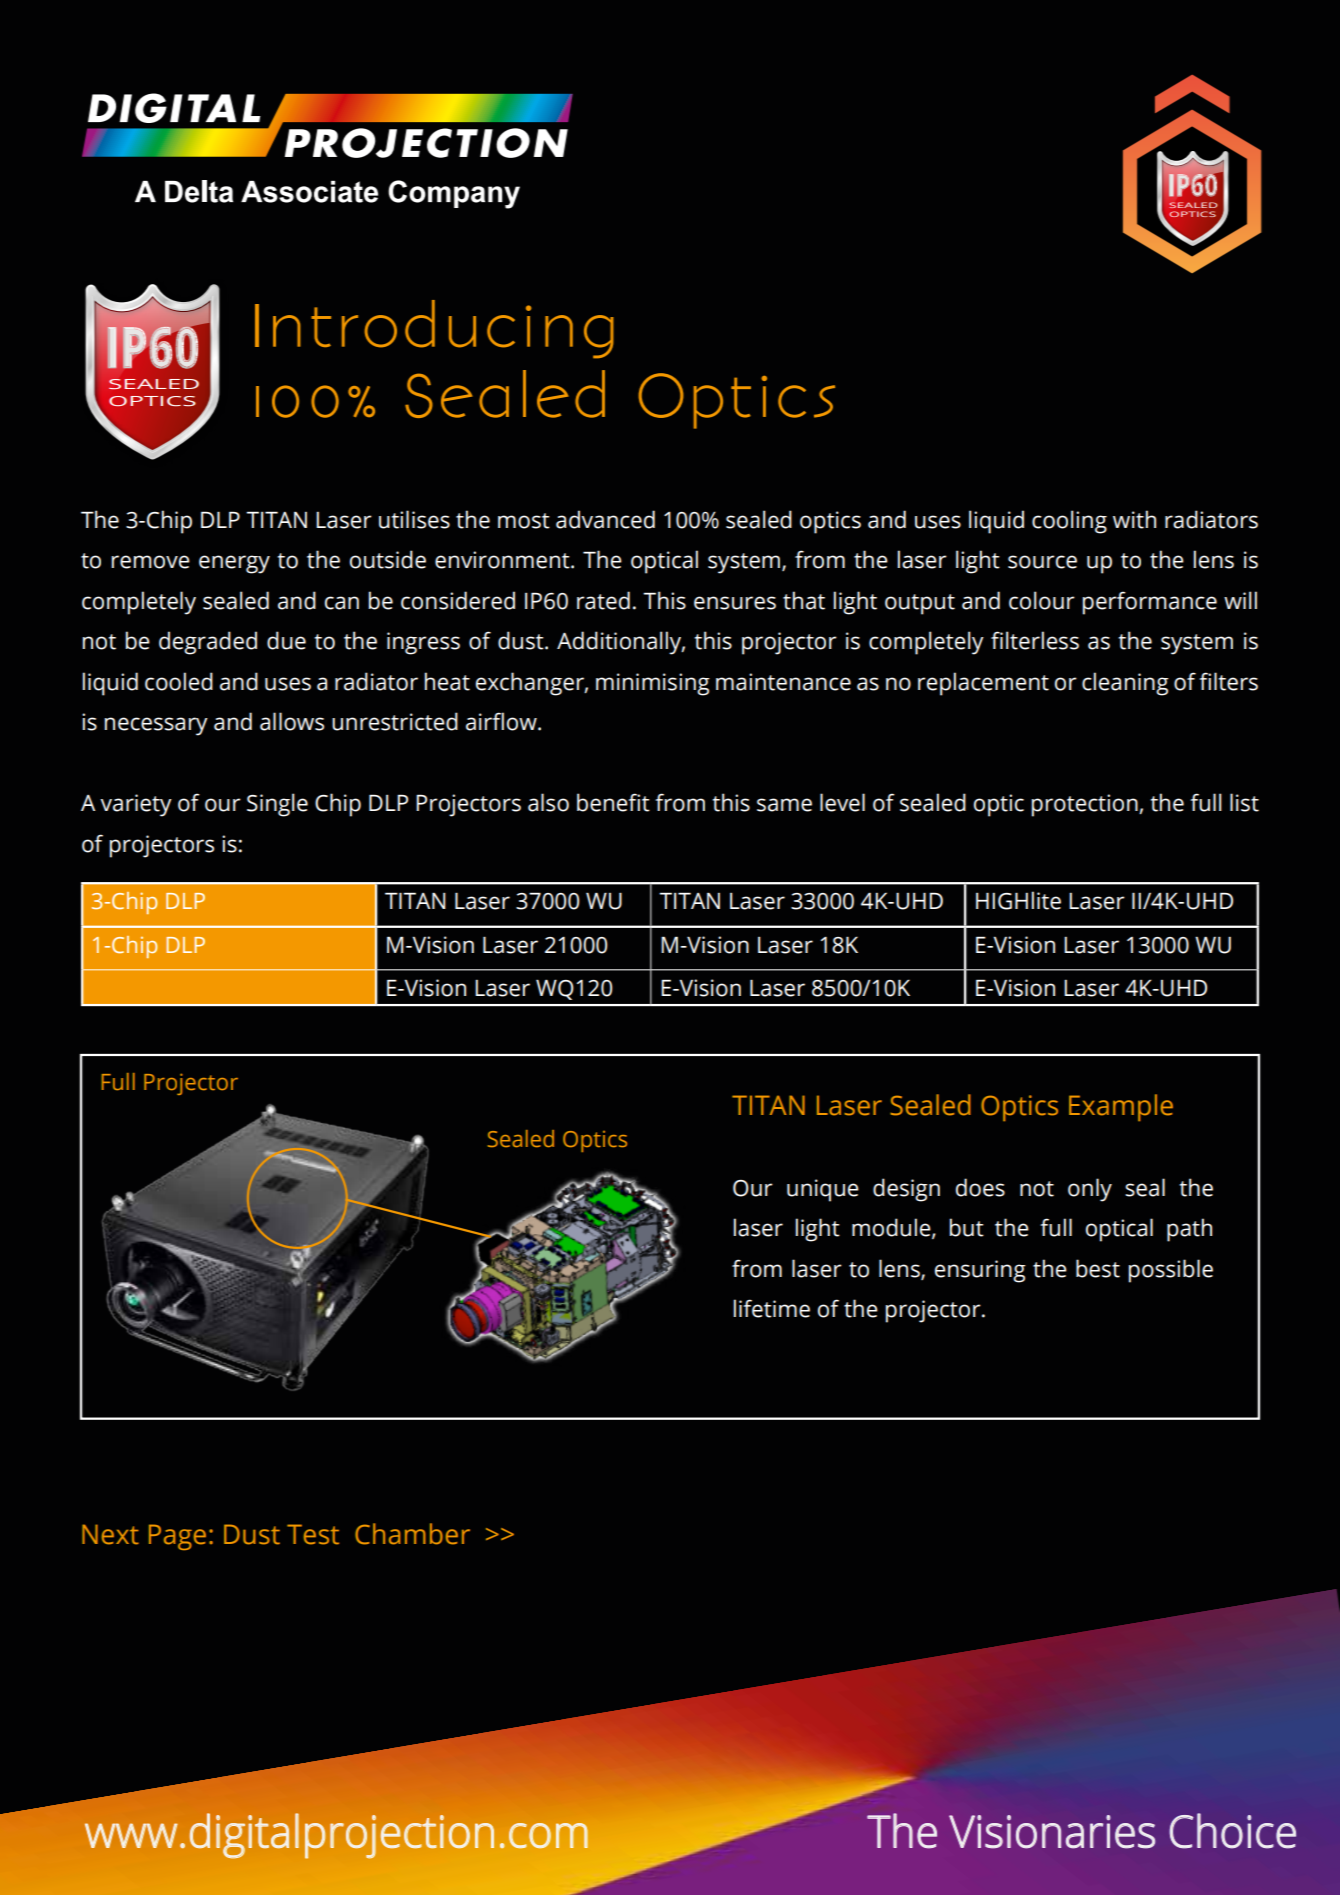  Describe the element at coordinates (434, 329) in the screenshot. I see `Introducing` at that location.
